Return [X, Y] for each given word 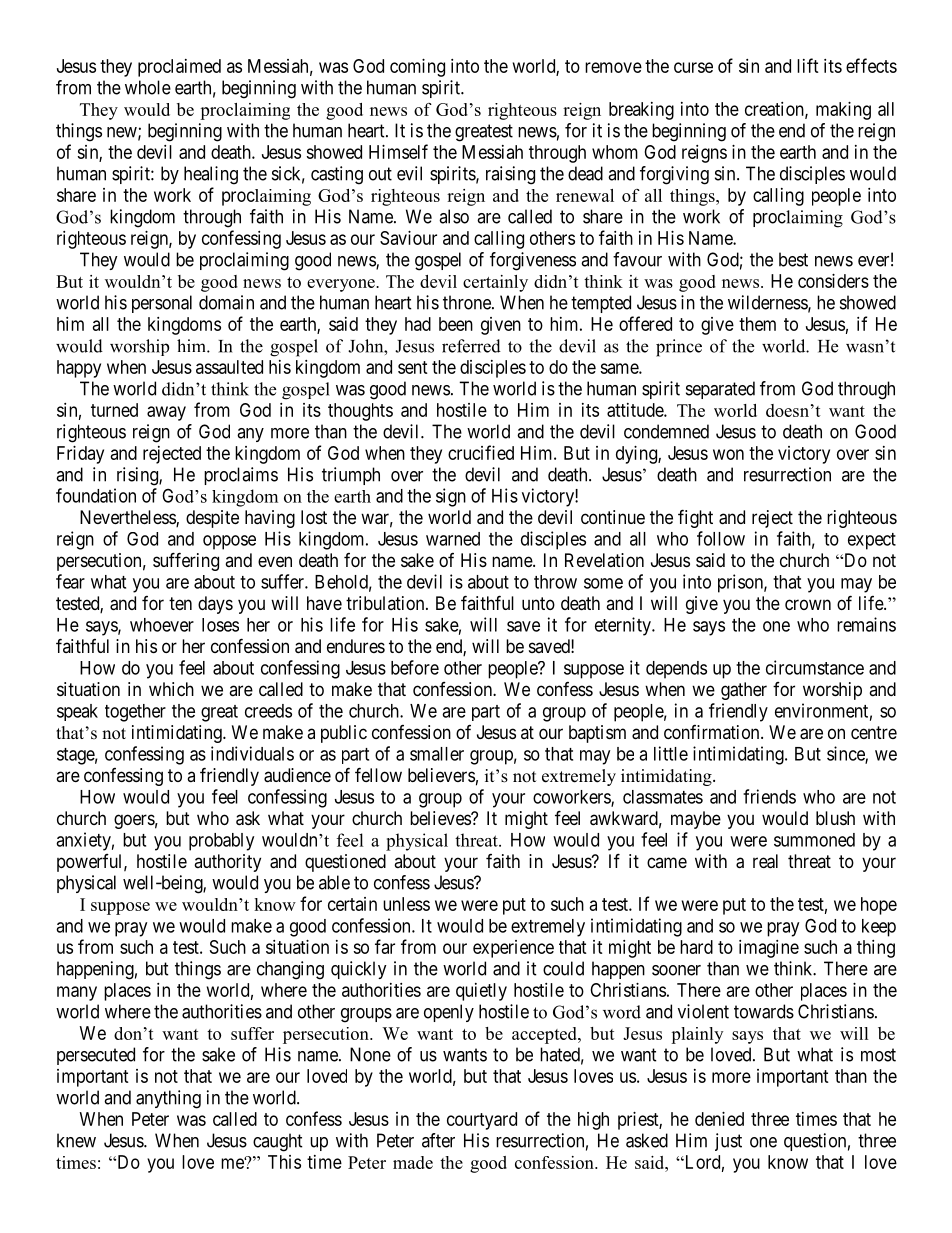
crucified [481, 452]
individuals [252, 753]
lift [808, 65]
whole [148, 87]
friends [769, 796]
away [166, 413]
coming [417, 68]
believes [441, 818]
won [728, 454]
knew [76, 1140]
